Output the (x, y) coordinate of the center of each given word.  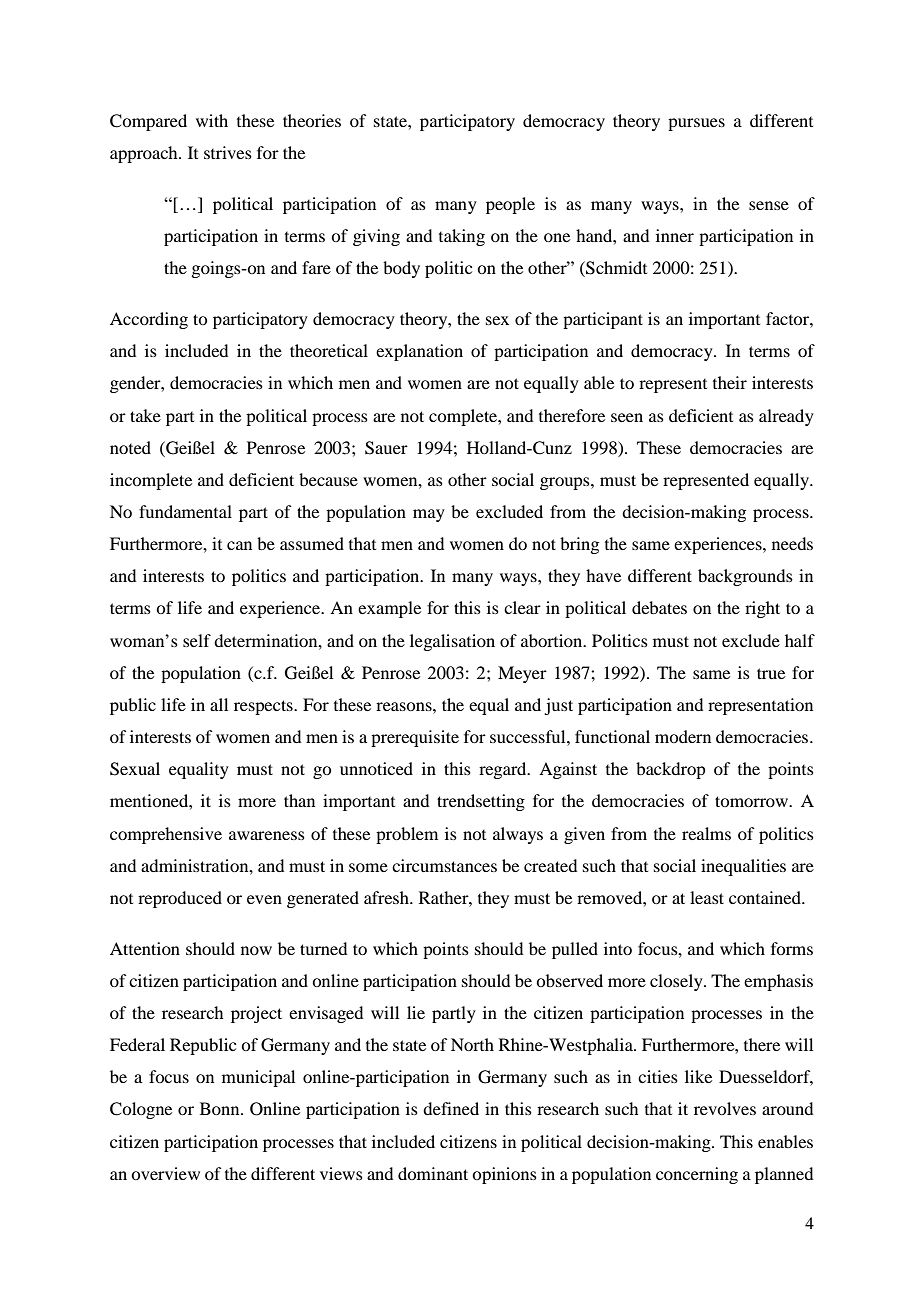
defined (451, 1108)
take (145, 415)
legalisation (452, 642)
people (510, 205)
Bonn (221, 1108)
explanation (419, 352)
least (707, 897)
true (771, 673)
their (730, 382)
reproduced (180, 899)
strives (228, 152)
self (197, 640)
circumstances (444, 865)
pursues (696, 124)
